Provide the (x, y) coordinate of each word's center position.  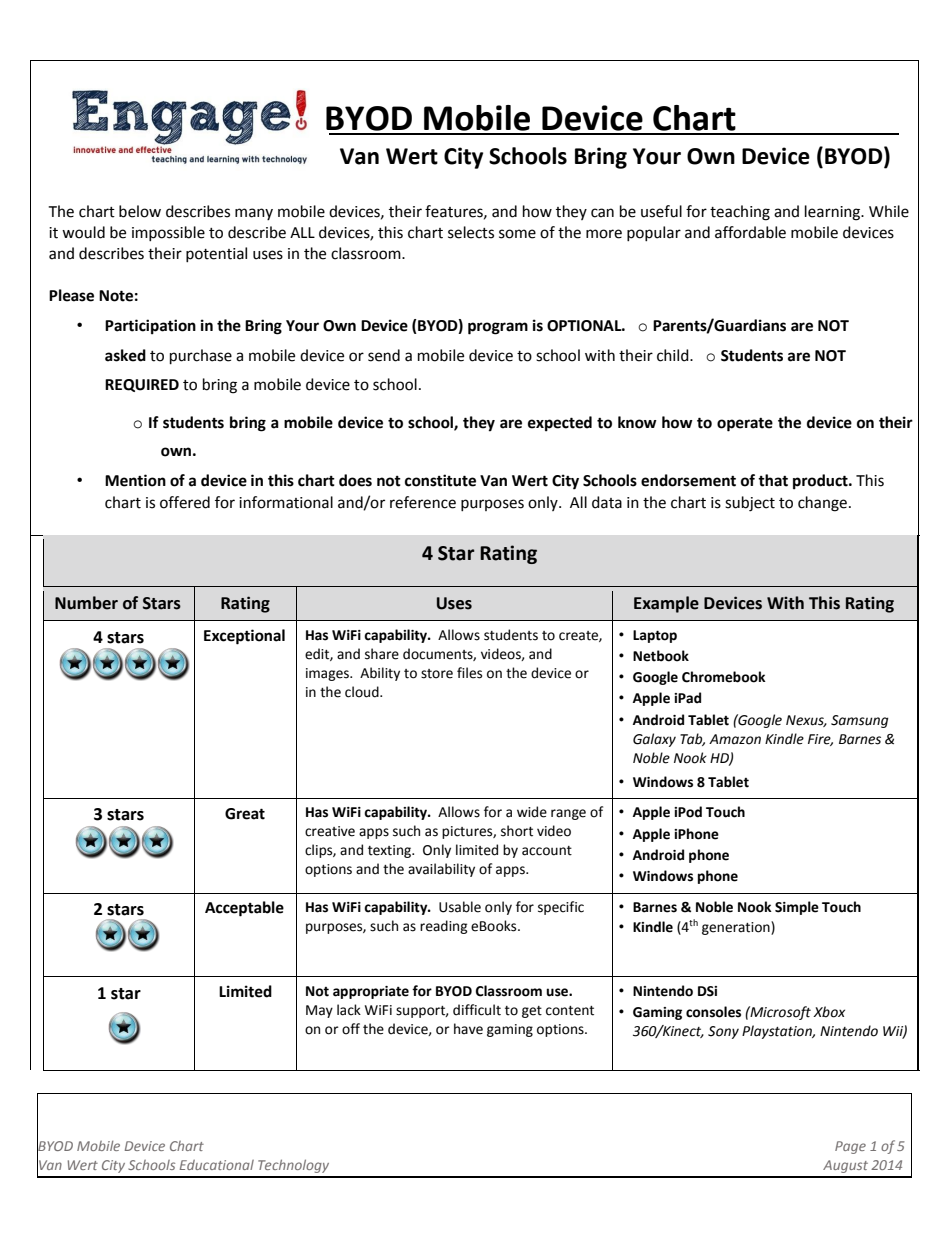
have (468, 1029)
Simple (797, 908)
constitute (440, 480)
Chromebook (724, 677)
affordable (750, 232)
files (469, 673)
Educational (217, 1165)
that (773, 480)
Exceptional (244, 637)
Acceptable (244, 909)
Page (850, 1147)
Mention (135, 480)
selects (471, 232)
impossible (168, 233)
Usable (460, 907)
